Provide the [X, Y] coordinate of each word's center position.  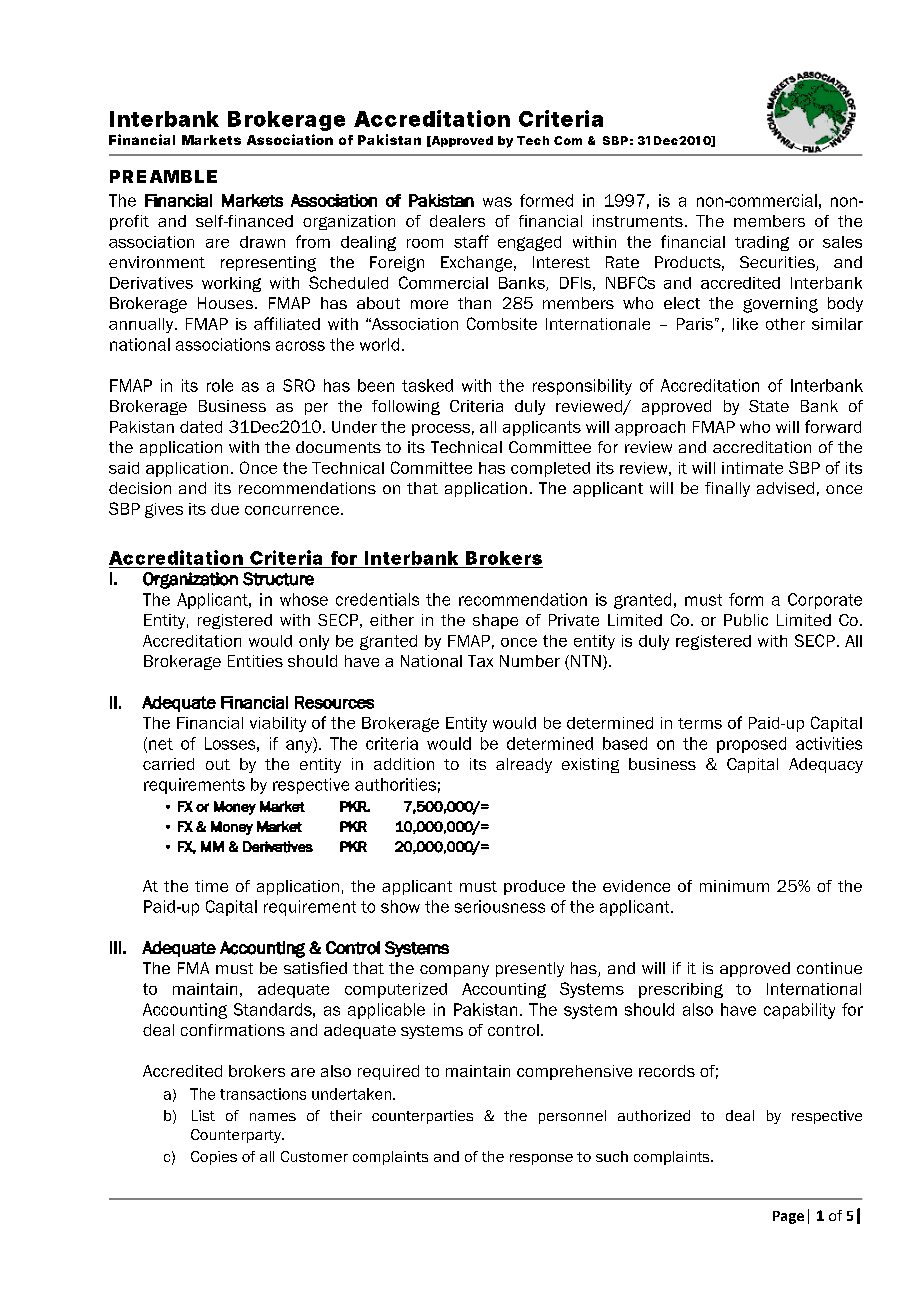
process [441, 430]
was [497, 202]
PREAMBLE [163, 176]
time [211, 886]
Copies [214, 1158]
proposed [751, 745]
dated [201, 427]
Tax [480, 661]
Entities [255, 661]
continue [829, 968]
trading [762, 243]
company [454, 971]
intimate [752, 468]
